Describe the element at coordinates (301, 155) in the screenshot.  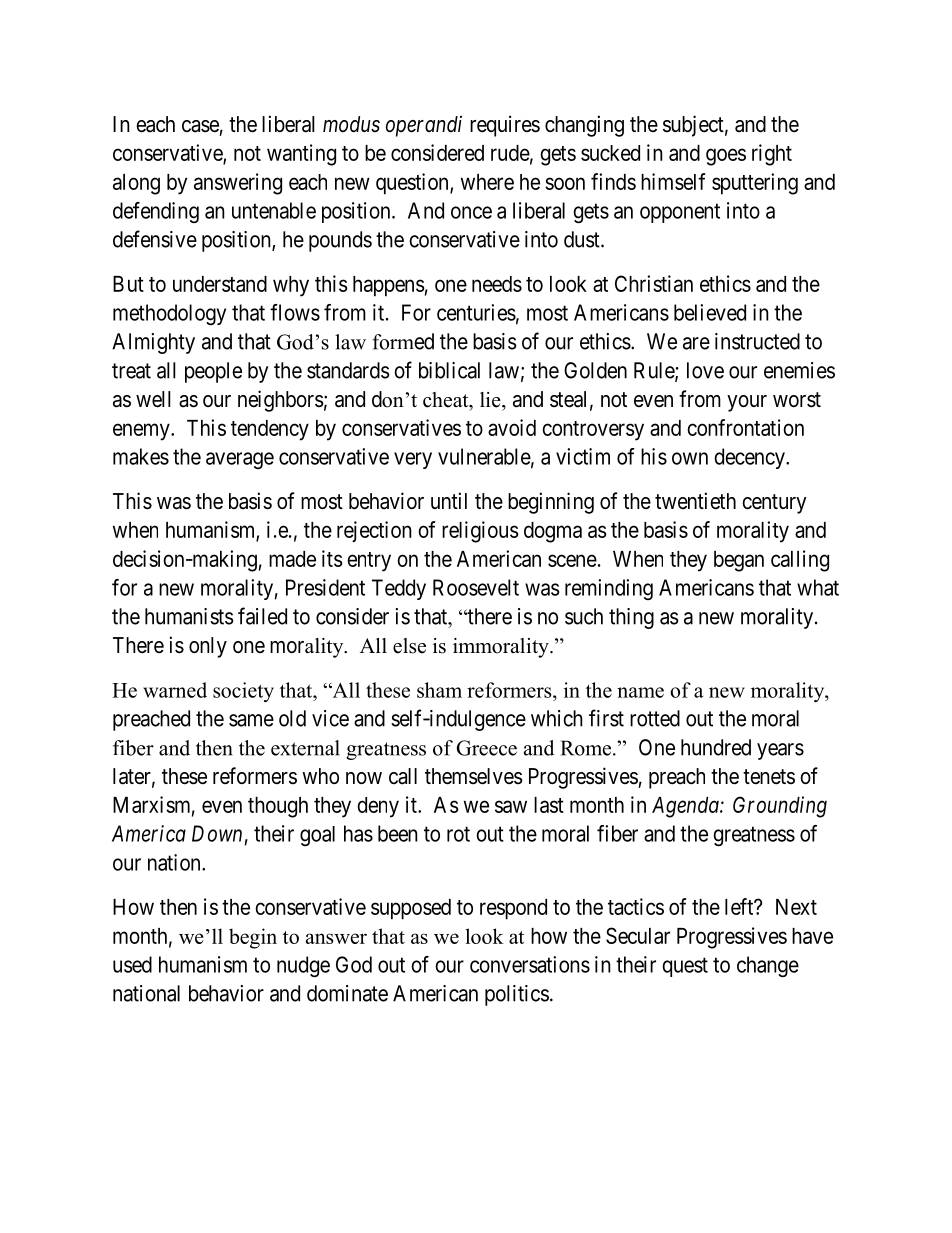
I see `wanting` at that location.
